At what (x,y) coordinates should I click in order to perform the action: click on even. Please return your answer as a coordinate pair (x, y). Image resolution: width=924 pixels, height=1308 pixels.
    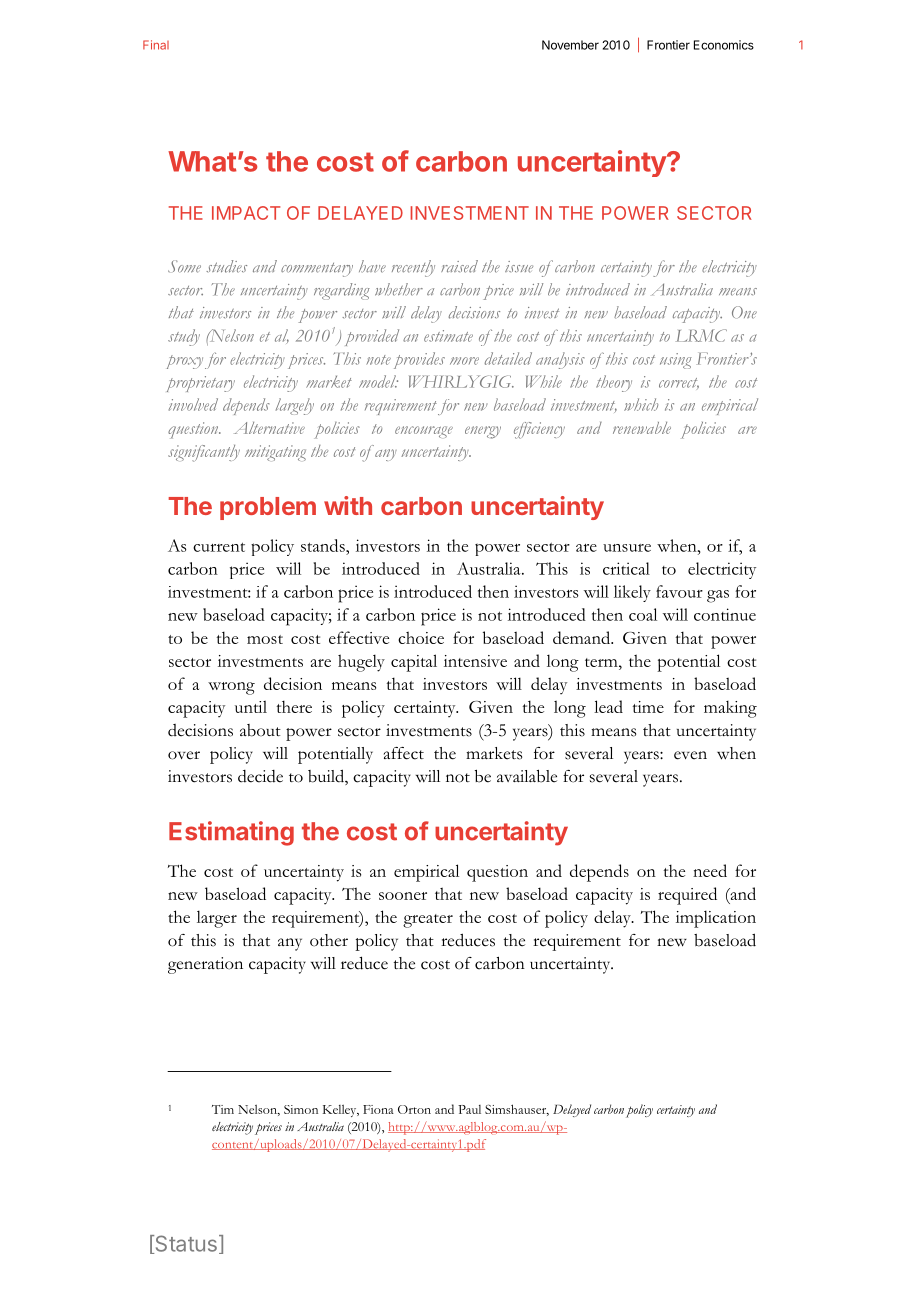
    Looking at the image, I should click on (690, 755).
